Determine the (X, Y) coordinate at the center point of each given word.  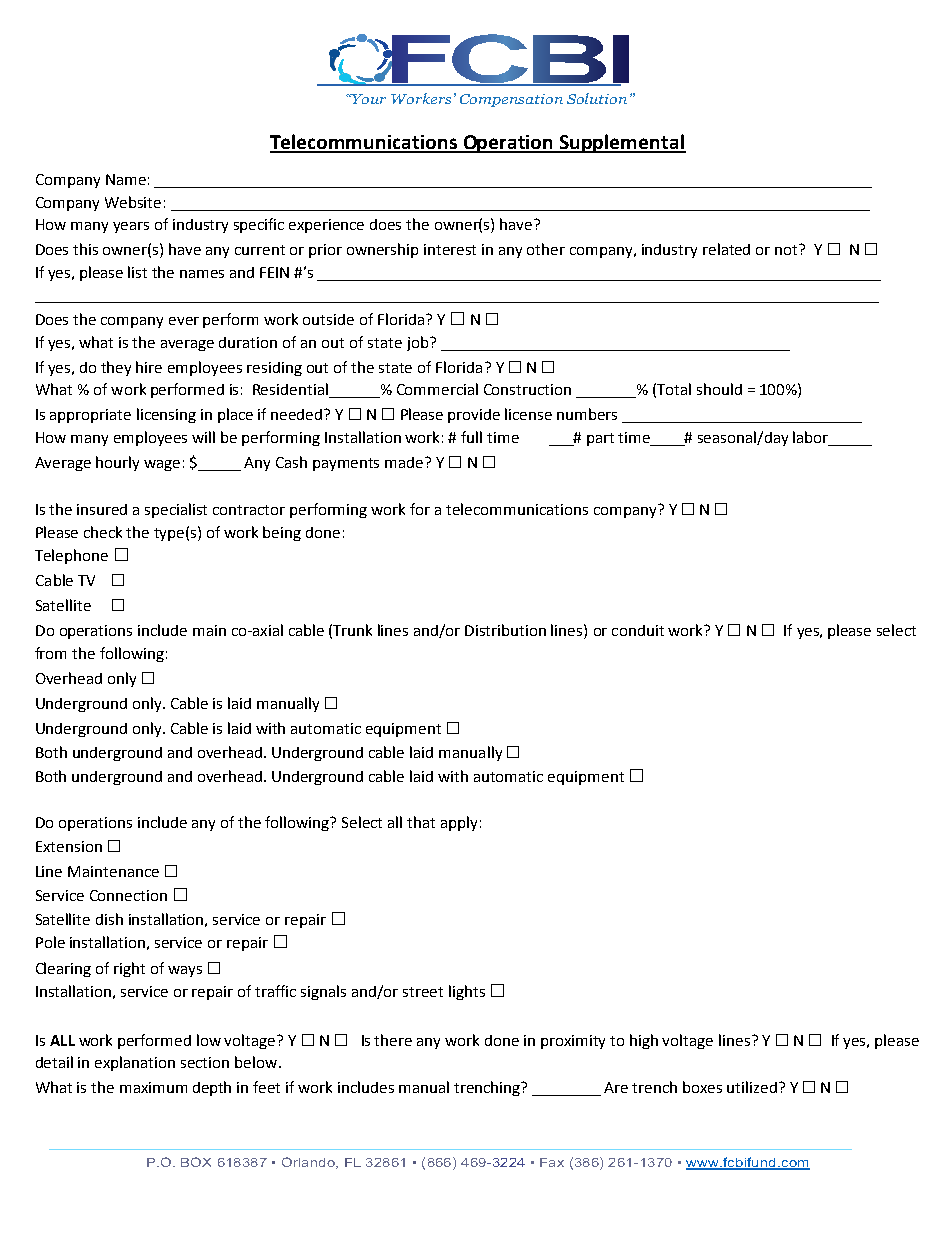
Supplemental (622, 143)
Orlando (309, 1163)
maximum (153, 1087)
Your (368, 99)
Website (133, 202)
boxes (702, 1087)
